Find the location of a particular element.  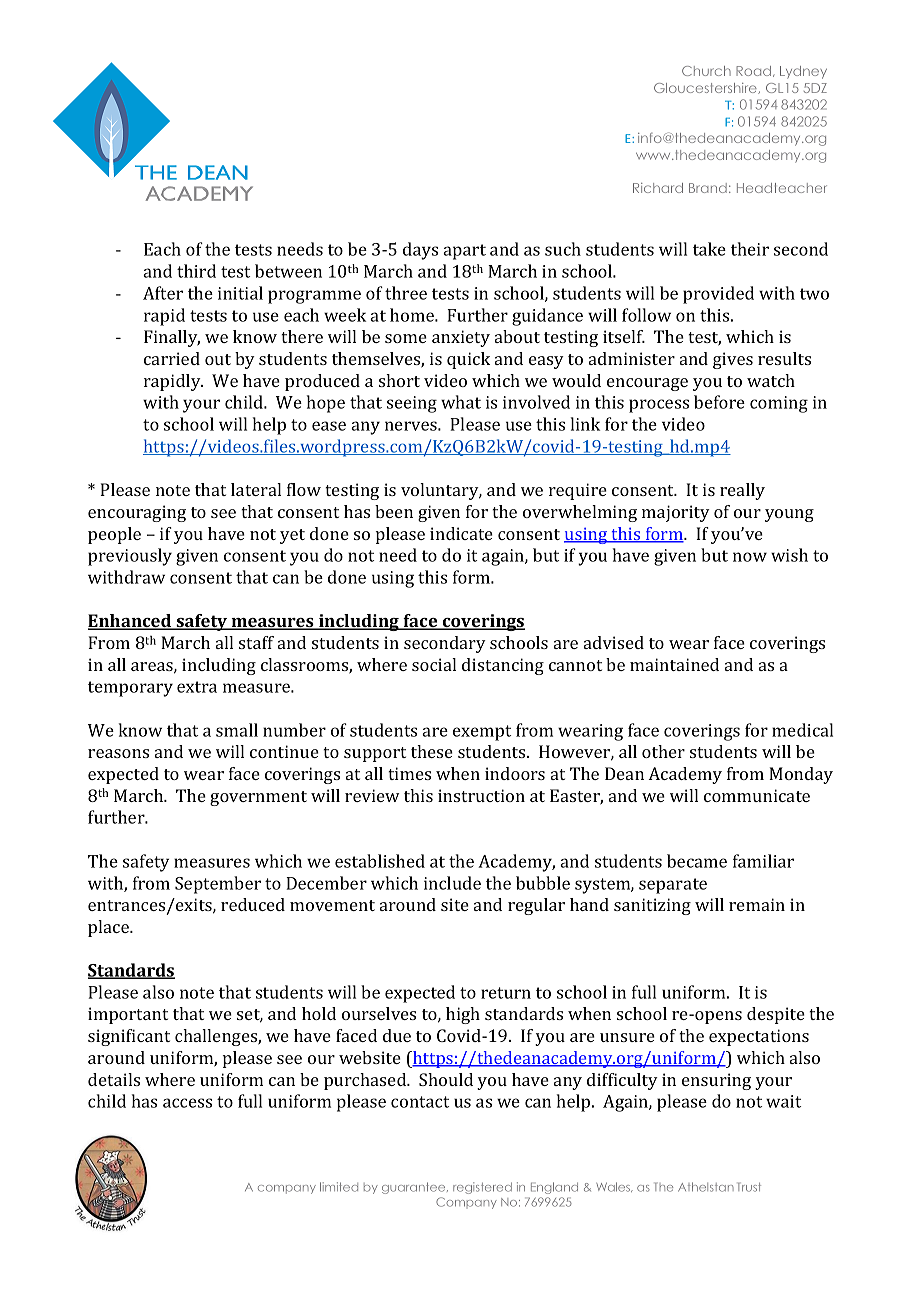

instruction is located at coordinates (481, 795).
